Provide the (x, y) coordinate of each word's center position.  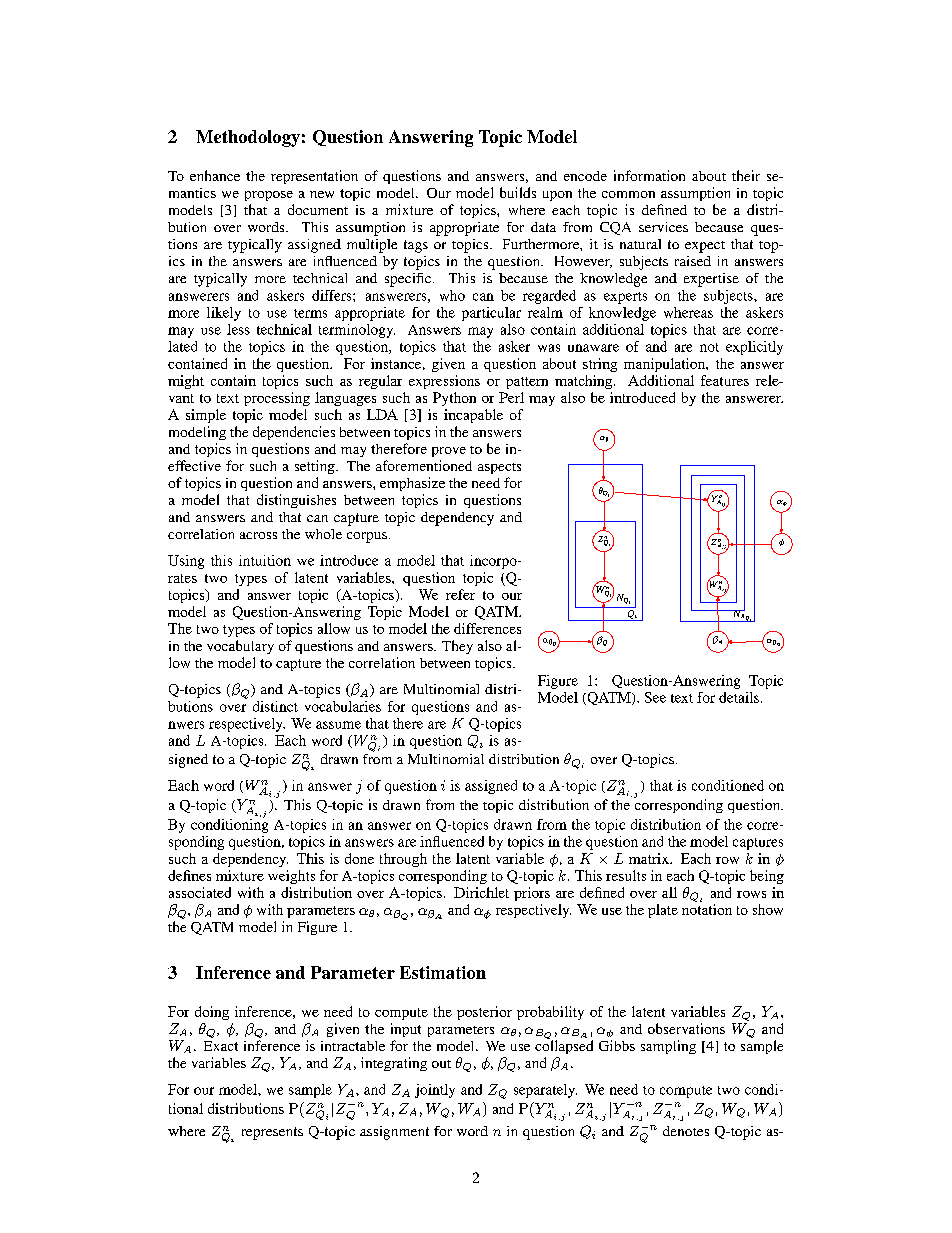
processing (277, 399)
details (739, 697)
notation (707, 909)
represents (272, 1133)
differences (487, 628)
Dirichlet (481, 892)
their (746, 175)
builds (518, 192)
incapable (473, 416)
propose (269, 196)
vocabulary (240, 647)
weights (291, 877)
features (725, 380)
